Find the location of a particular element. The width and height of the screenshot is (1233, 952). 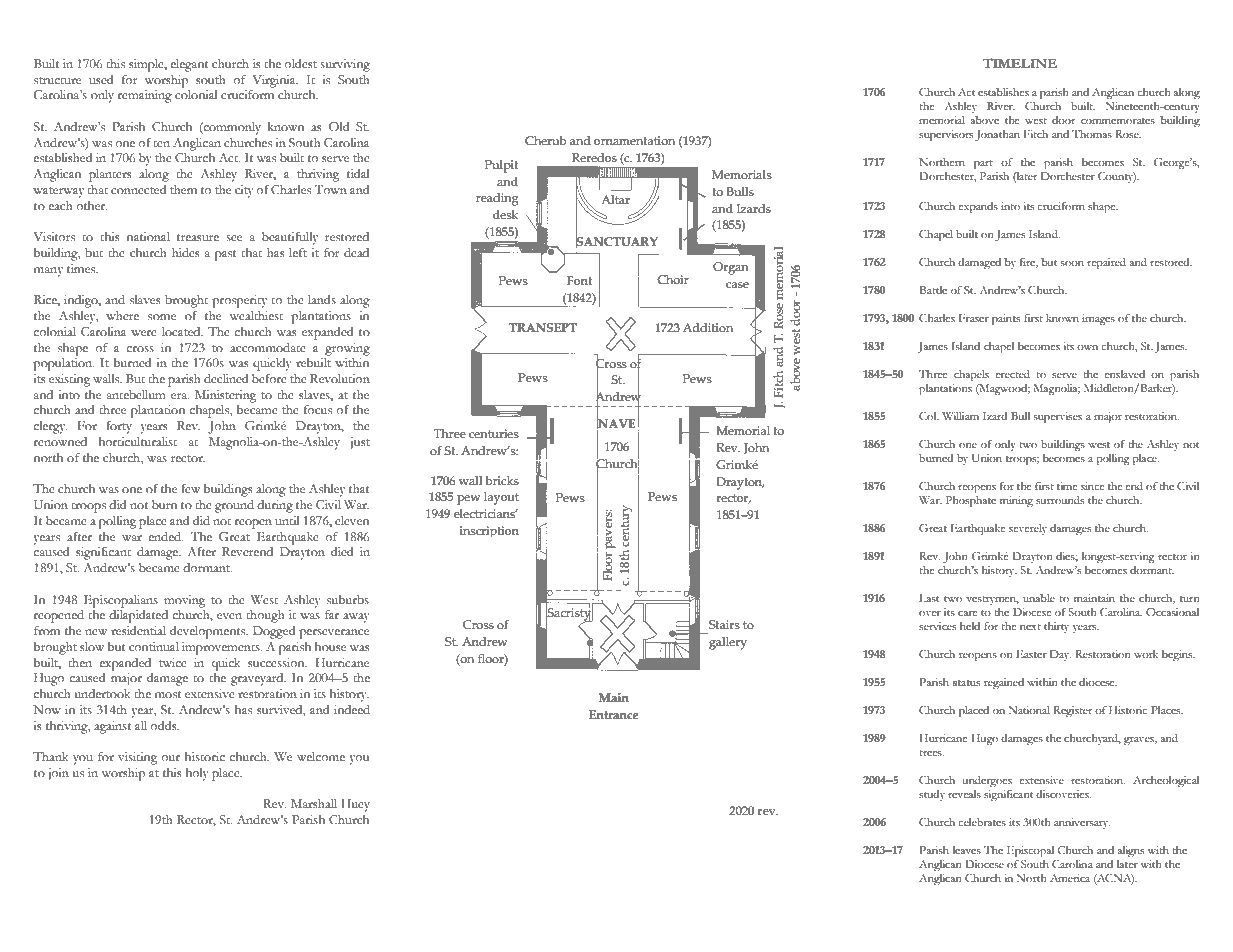

twice is located at coordinates (173, 663).
